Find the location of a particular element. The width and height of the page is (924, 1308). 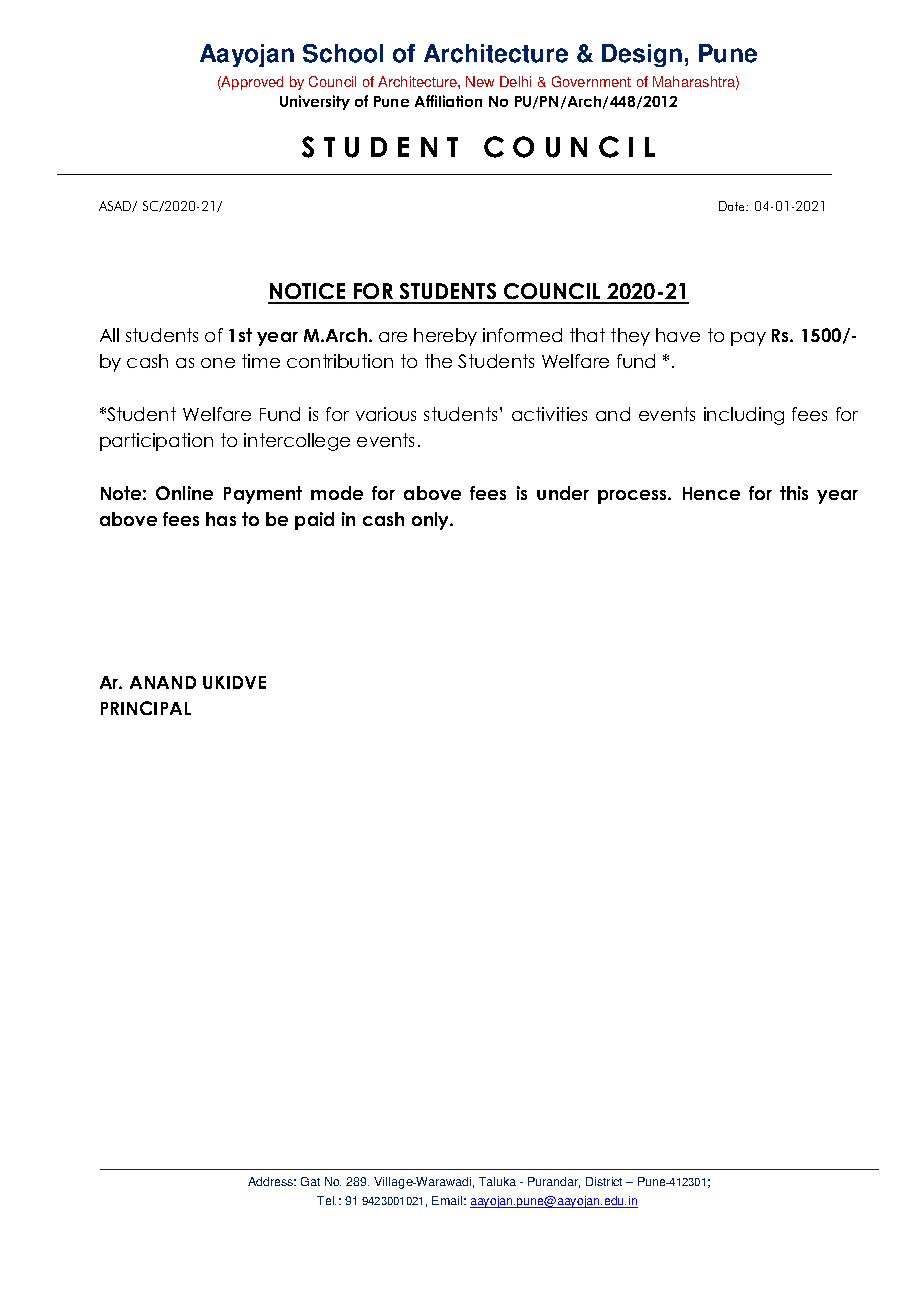

Design is located at coordinates (642, 55).
